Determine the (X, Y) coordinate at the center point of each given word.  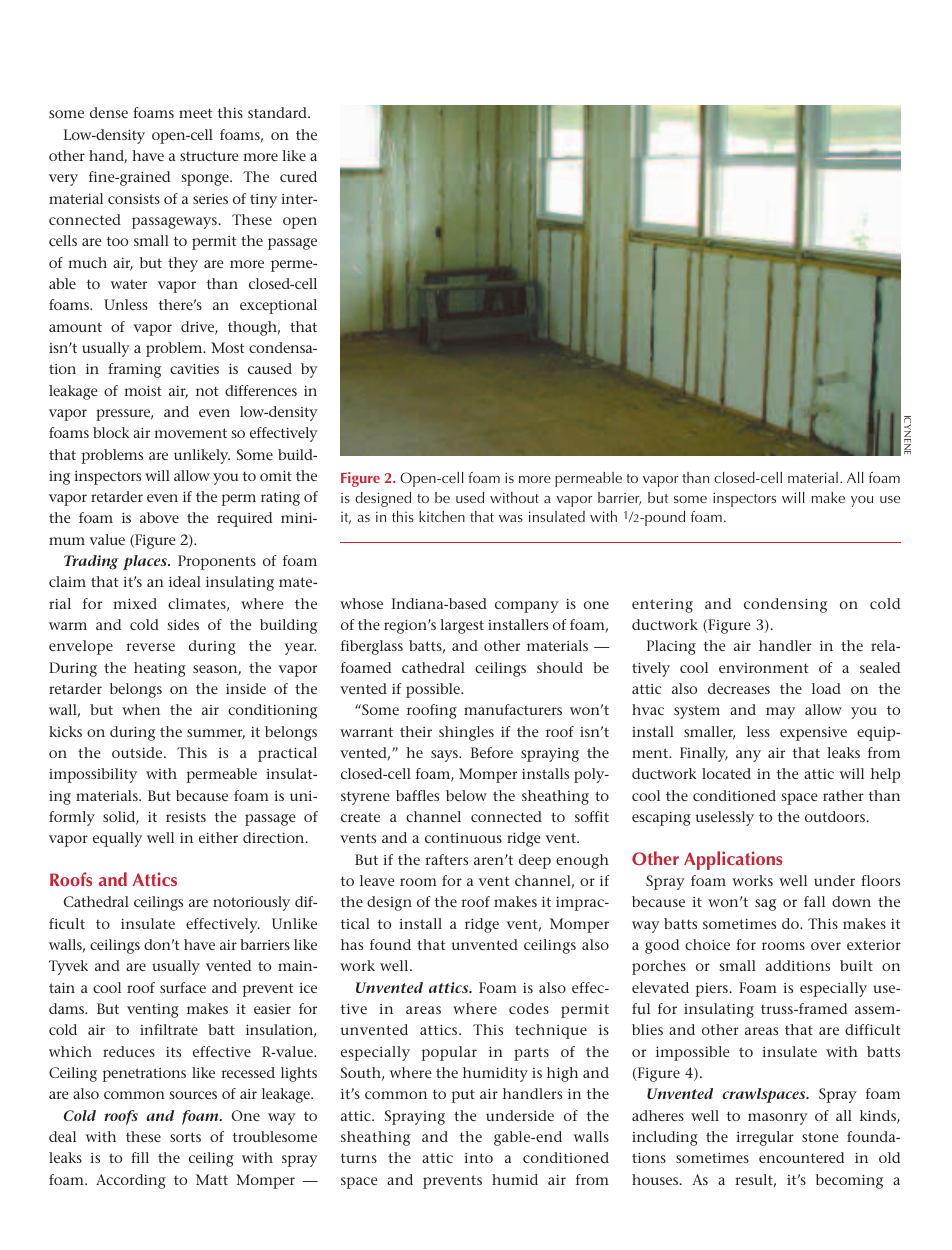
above (159, 517)
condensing (785, 605)
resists (186, 817)
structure (209, 156)
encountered (801, 1157)
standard (278, 112)
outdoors (835, 816)
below (466, 795)
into (478, 1158)
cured (298, 176)
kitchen (442, 516)
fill (140, 1157)
